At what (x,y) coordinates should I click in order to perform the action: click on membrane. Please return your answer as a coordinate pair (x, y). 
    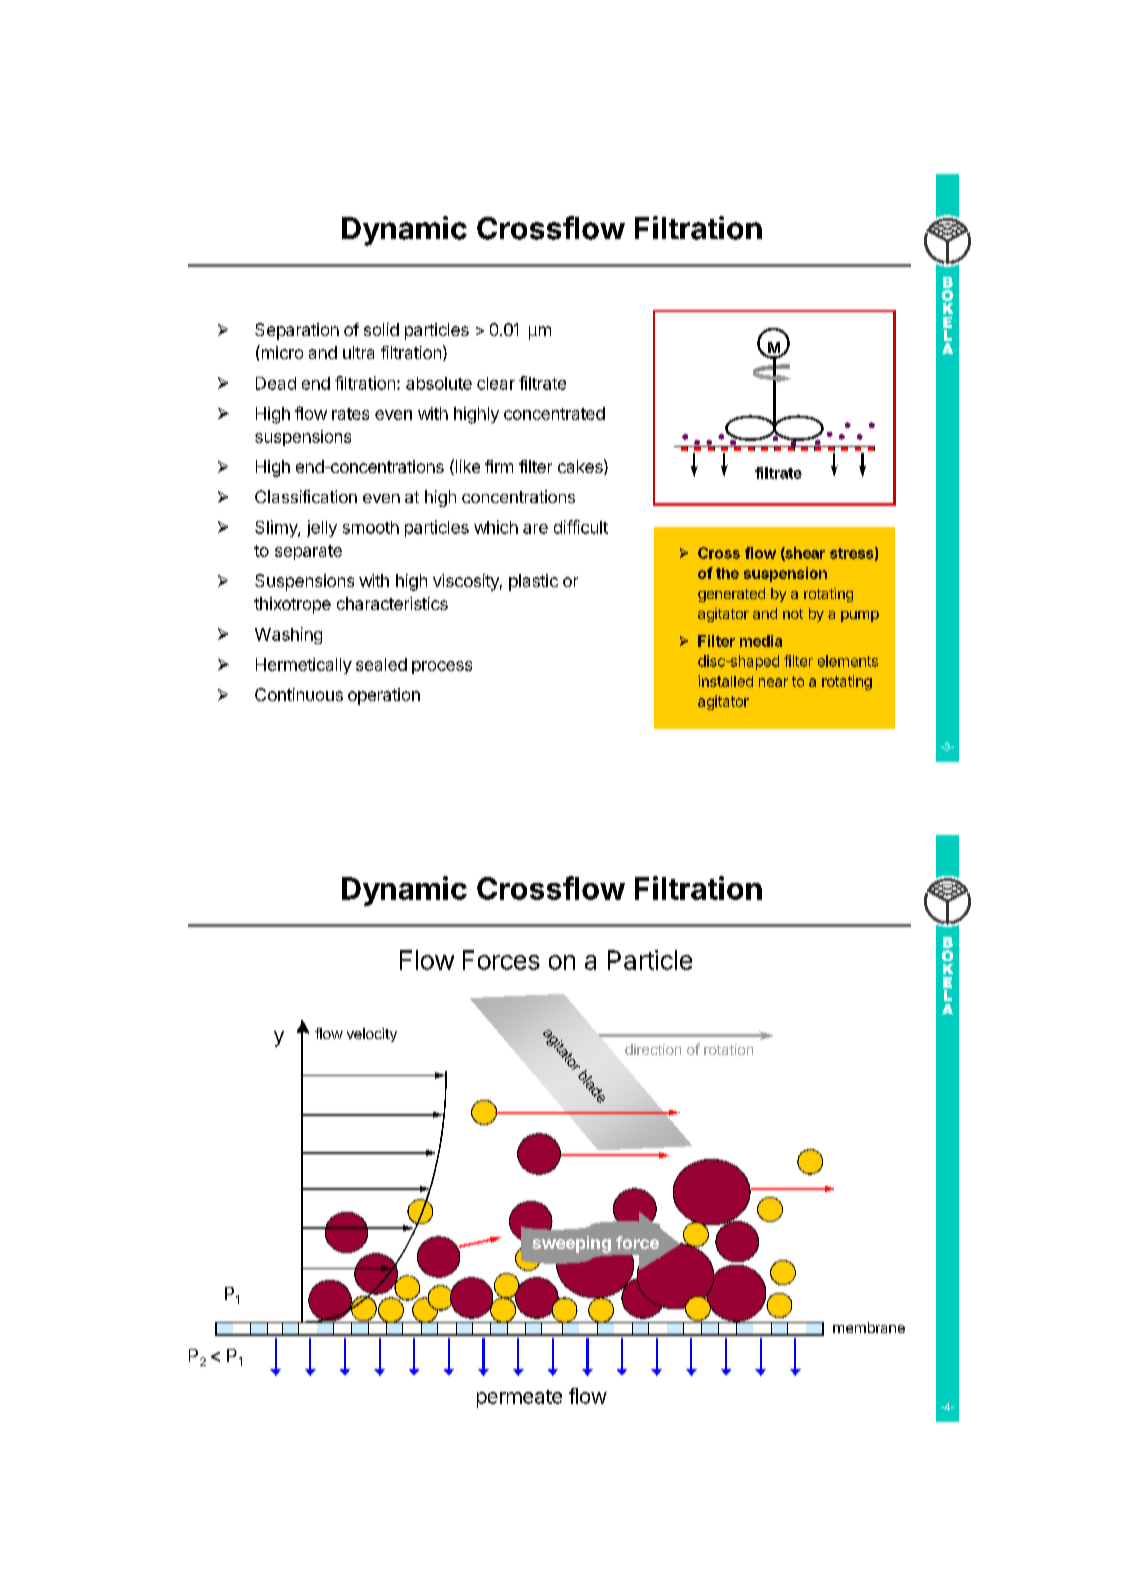
    Looking at the image, I should click on (869, 1327).
